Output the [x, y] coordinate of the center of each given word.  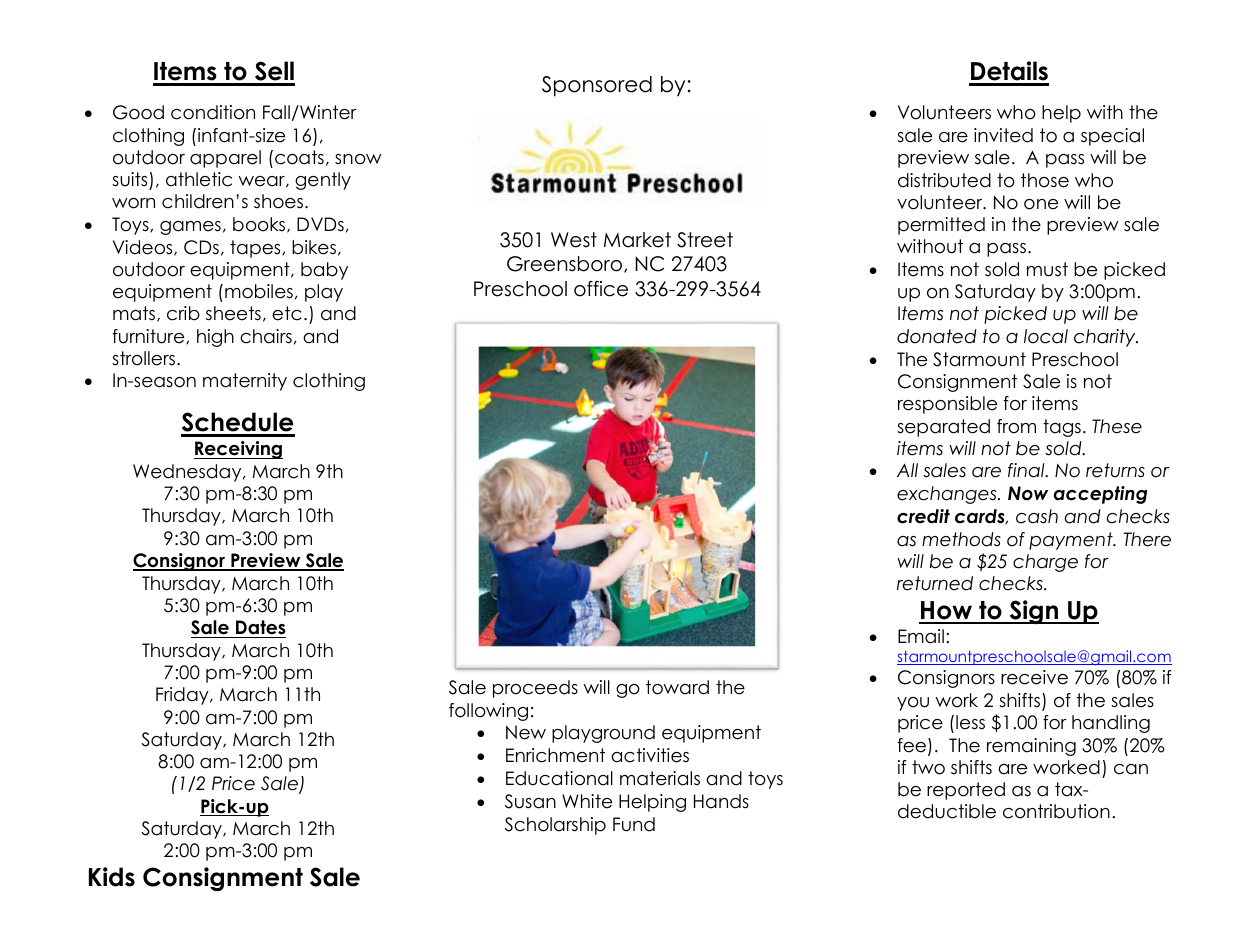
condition [213, 112]
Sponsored [597, 86]
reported [966, 791]
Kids [112, 877]
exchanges [948, 495]
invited [1003, 135]
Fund [634, 824]
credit [923, 516]
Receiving [238, 450]
